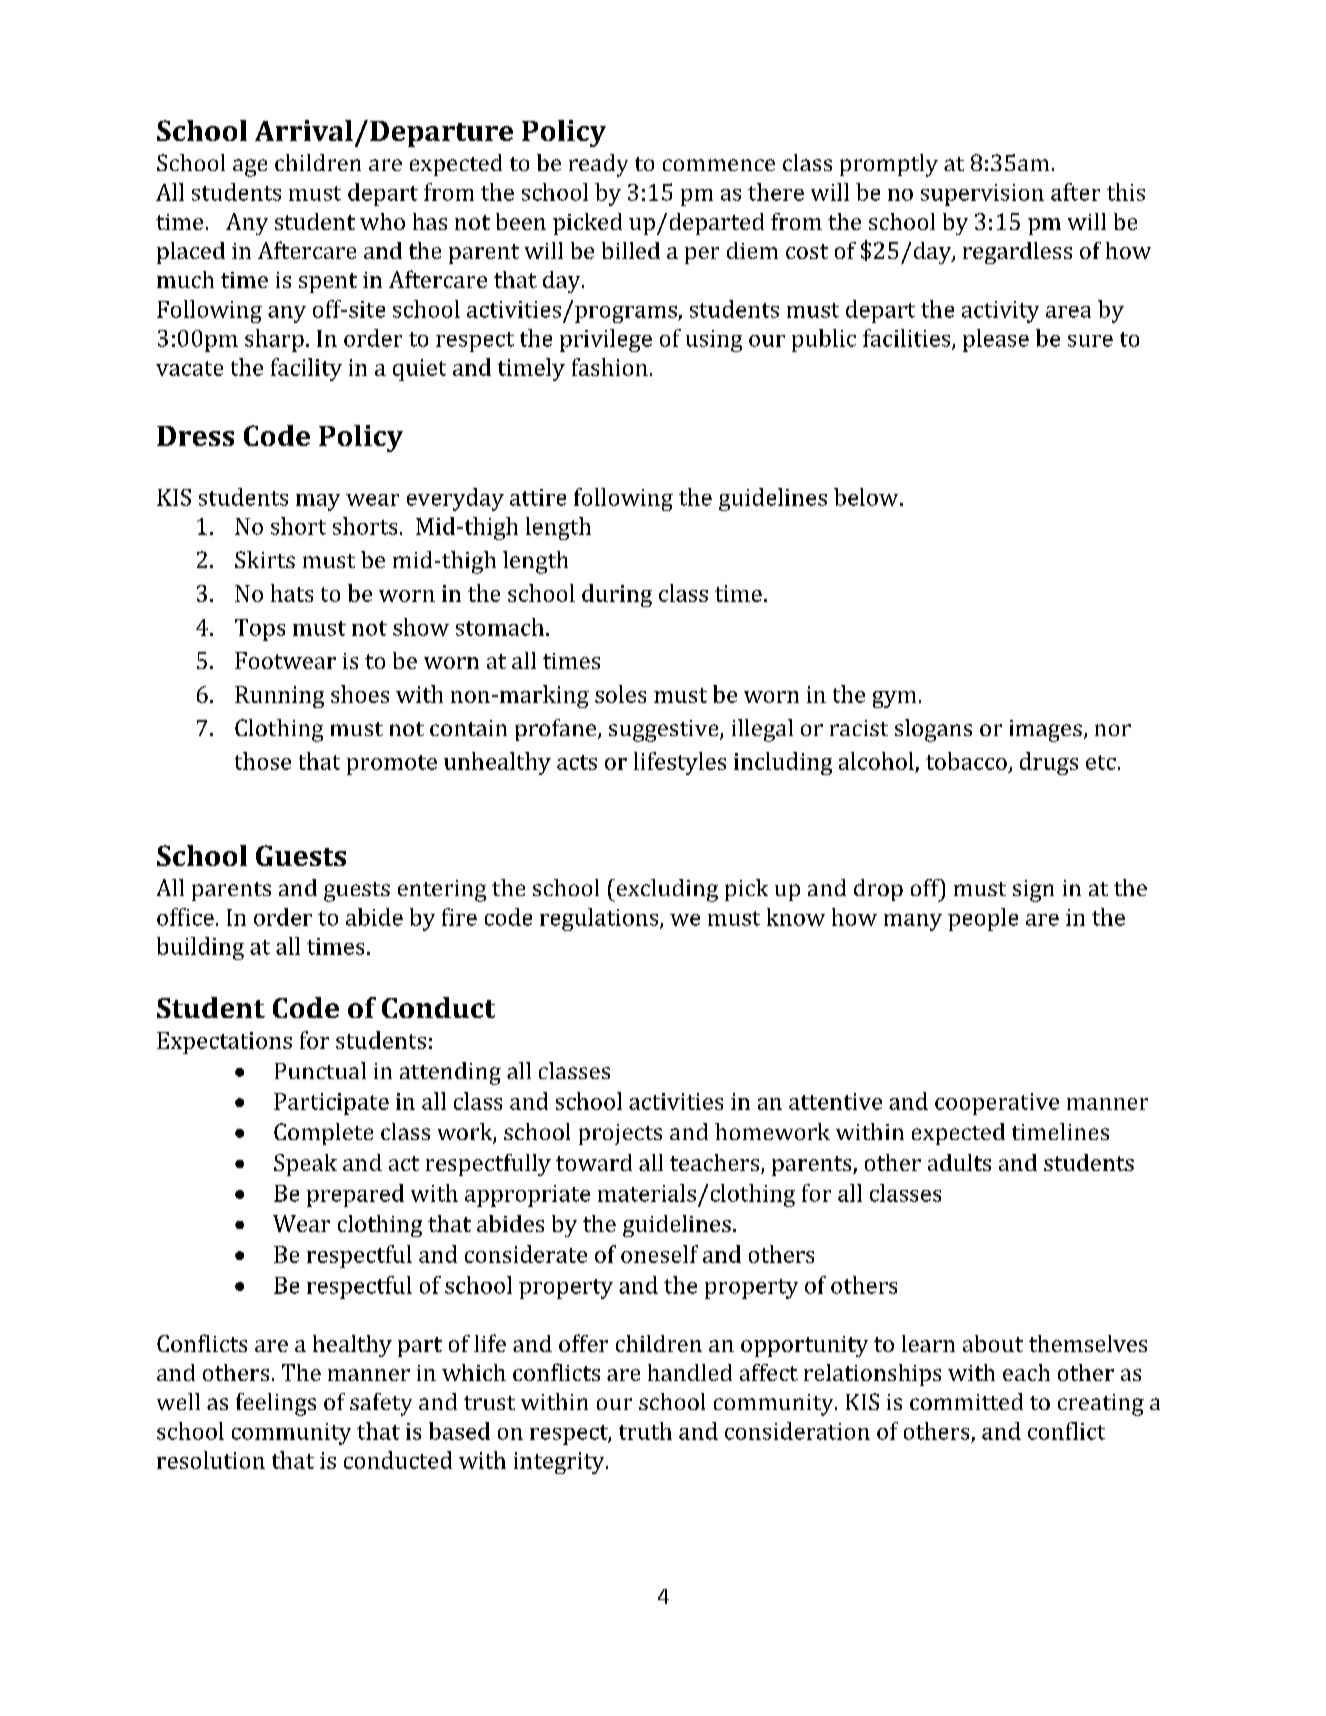  What do you see at coordinates (276, 1404) in the screenshot?
I see `feelings` at bounding box center [276, 1404].
